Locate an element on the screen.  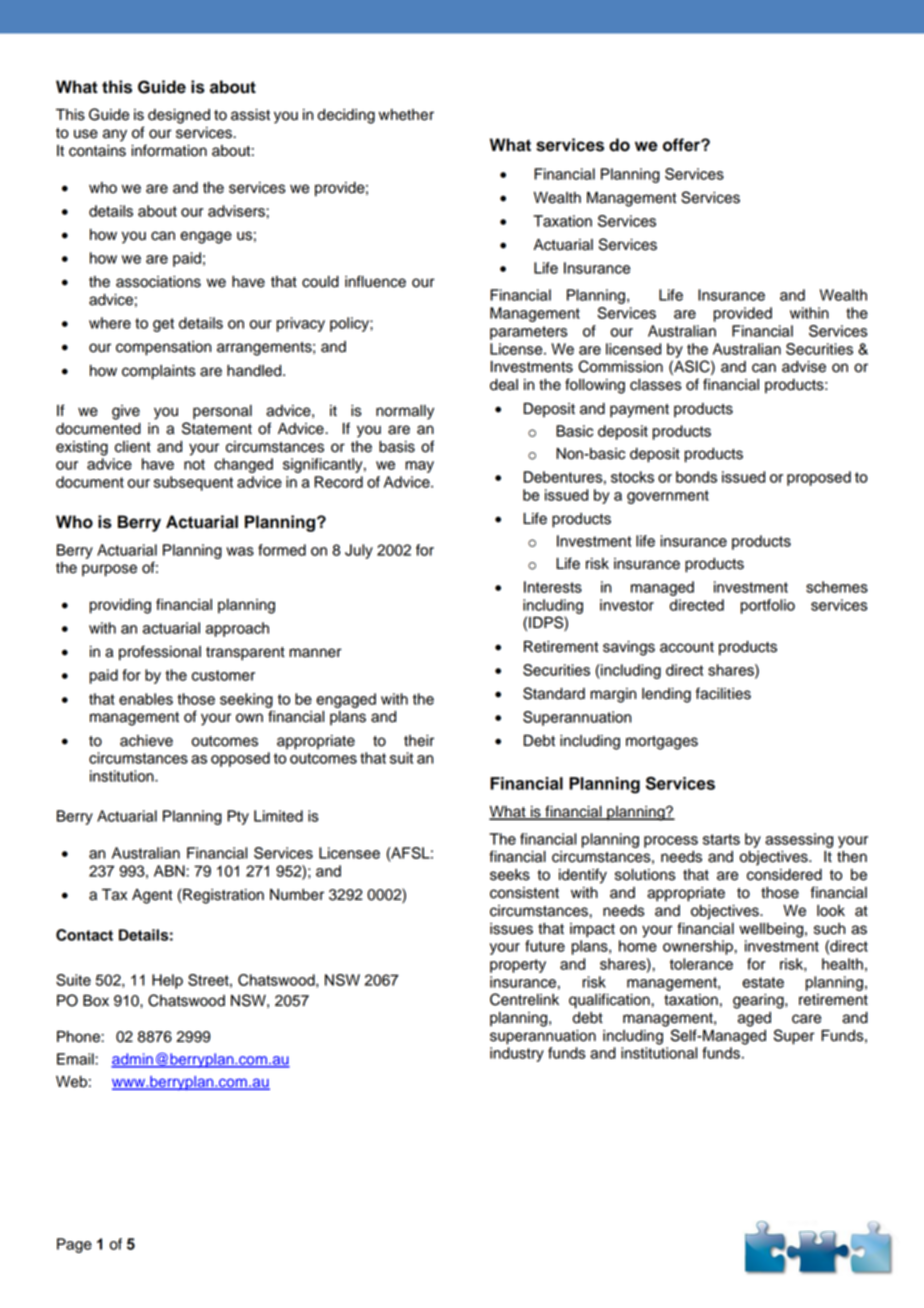
facilities is located at coordinates (723, 693).
